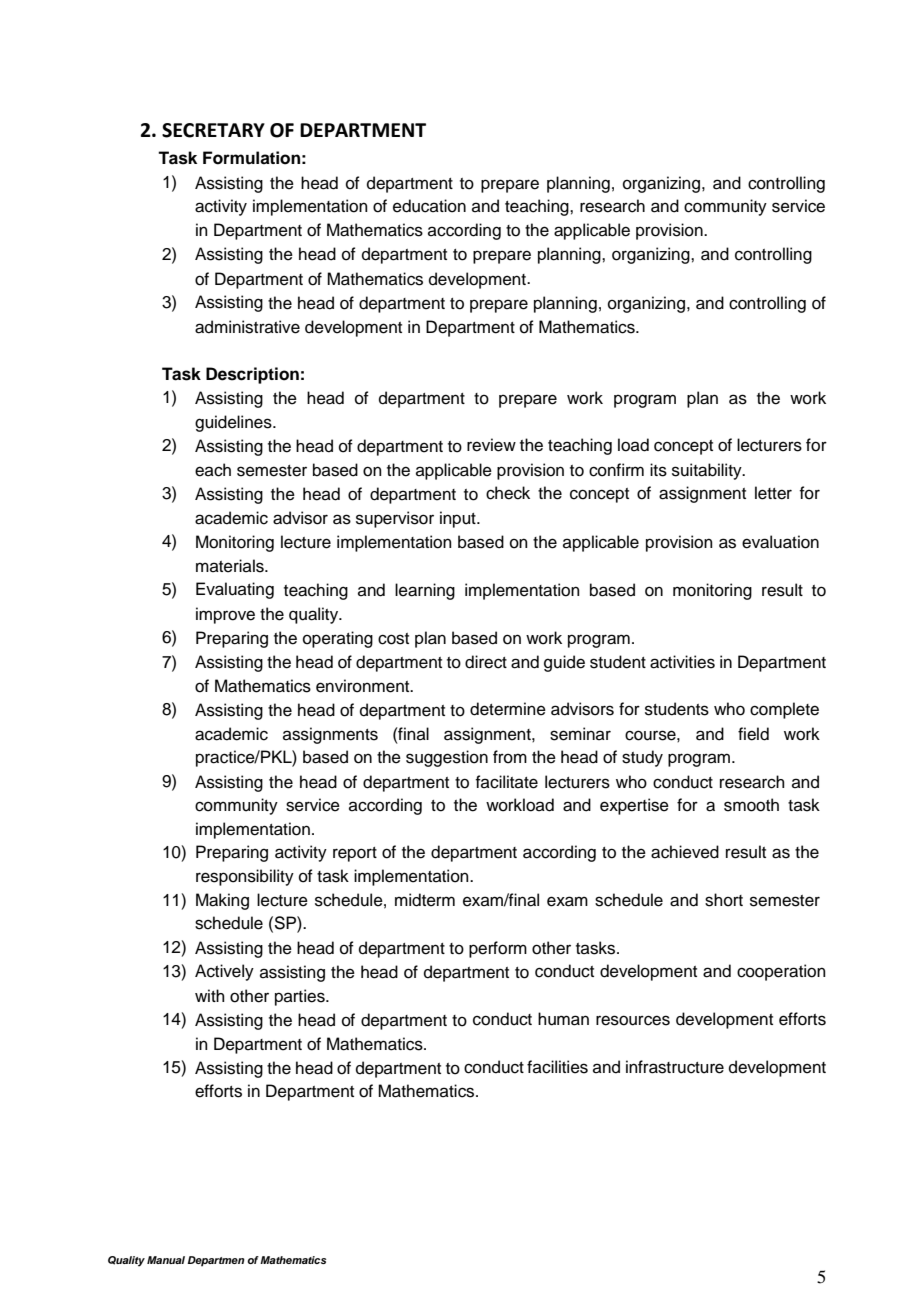  I want to click on materials, so click(231, 566).
